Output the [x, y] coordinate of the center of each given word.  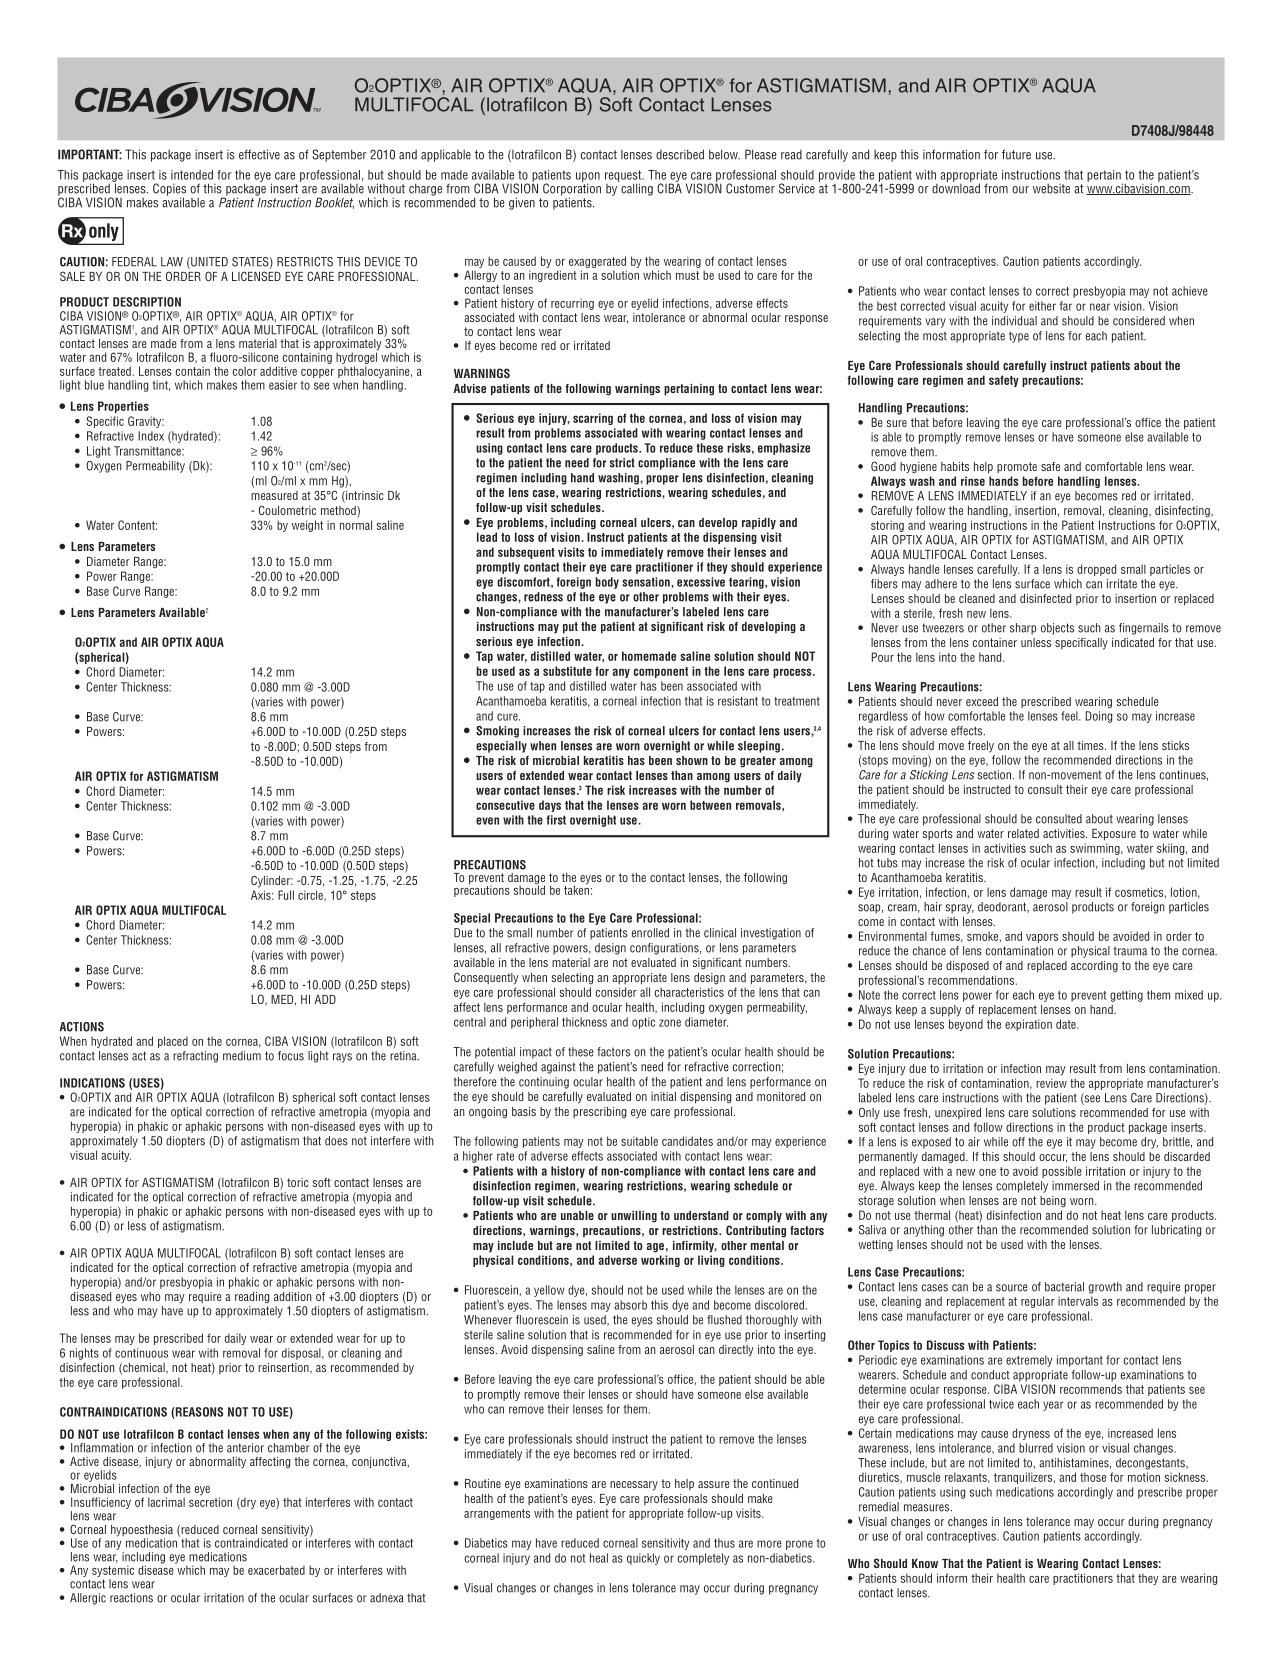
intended [192, 175]
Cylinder [272, 881]
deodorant [1003, 907]
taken [576, 889]
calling [637, 189]
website [1051, 188]
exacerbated [276, 1570]
